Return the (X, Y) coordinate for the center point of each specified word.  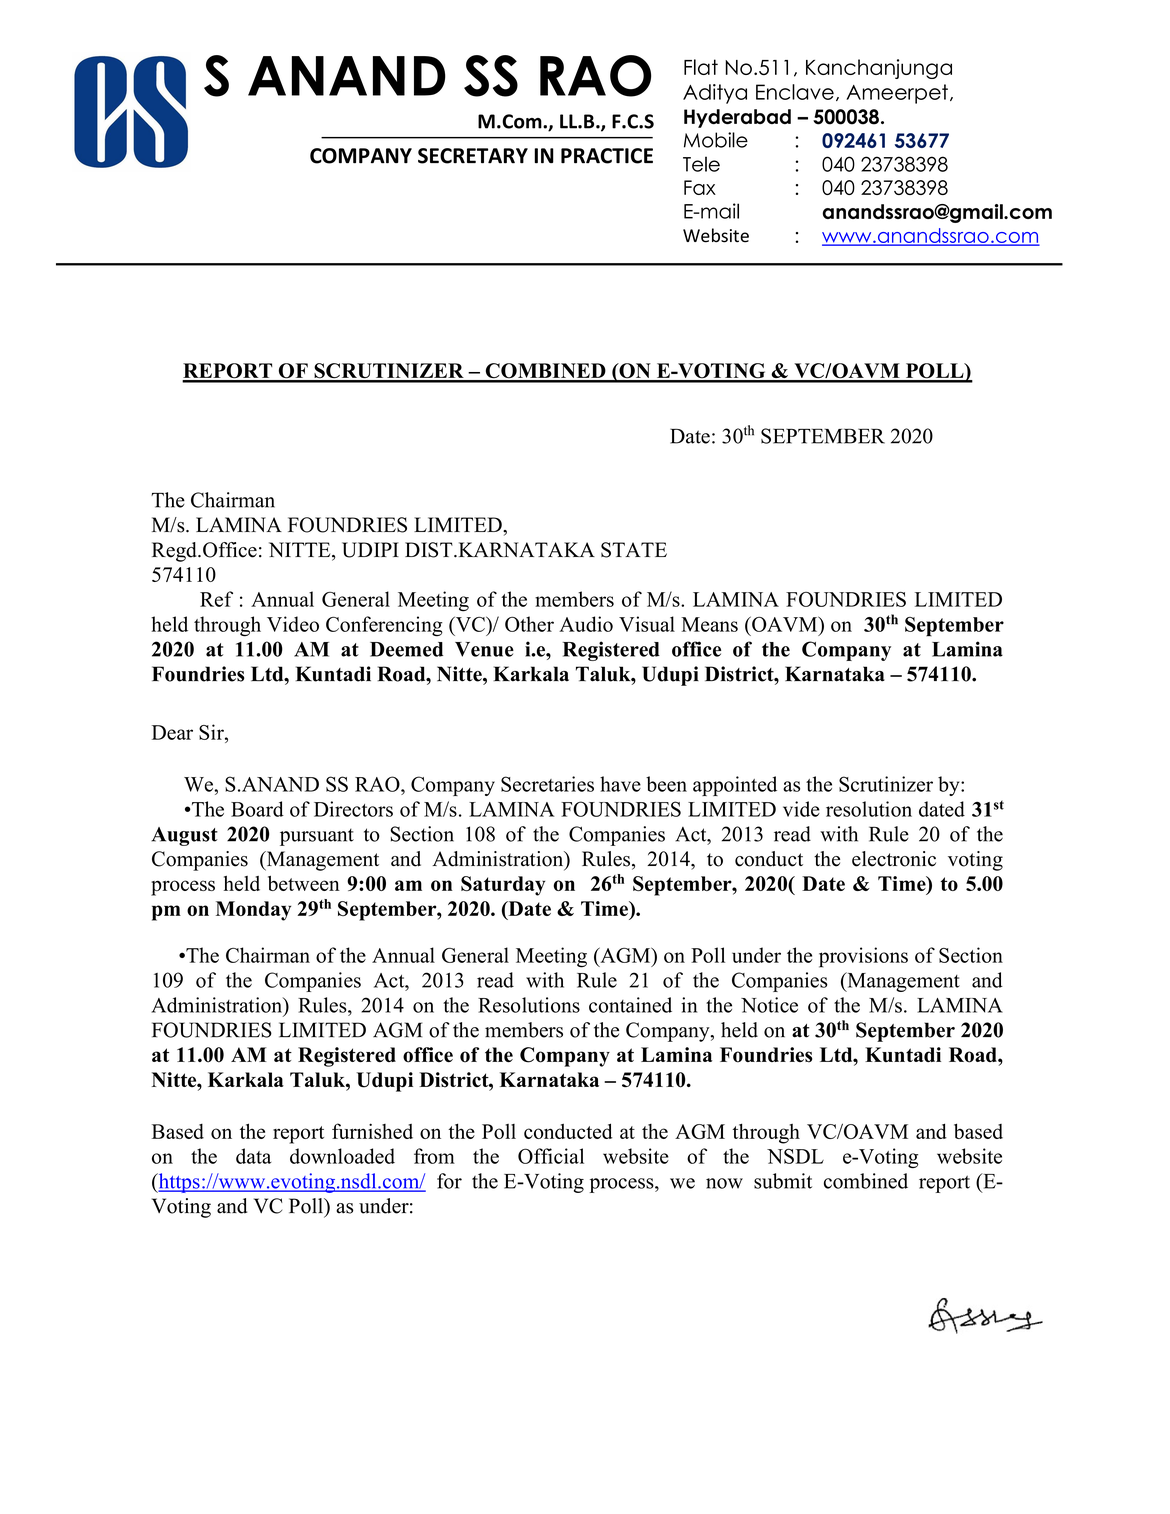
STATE (634, 550)
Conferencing (384, 626)
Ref (216, 599)
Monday (253, 911)
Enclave (795, 92)
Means (709, 624)
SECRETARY (473, 156)
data (253, 1156)
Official (551, 1156)
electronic (894, 859)
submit (783, 1181)
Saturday (503, 886)
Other (529, 624)
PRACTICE (607, 156)
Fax (700, 187)
